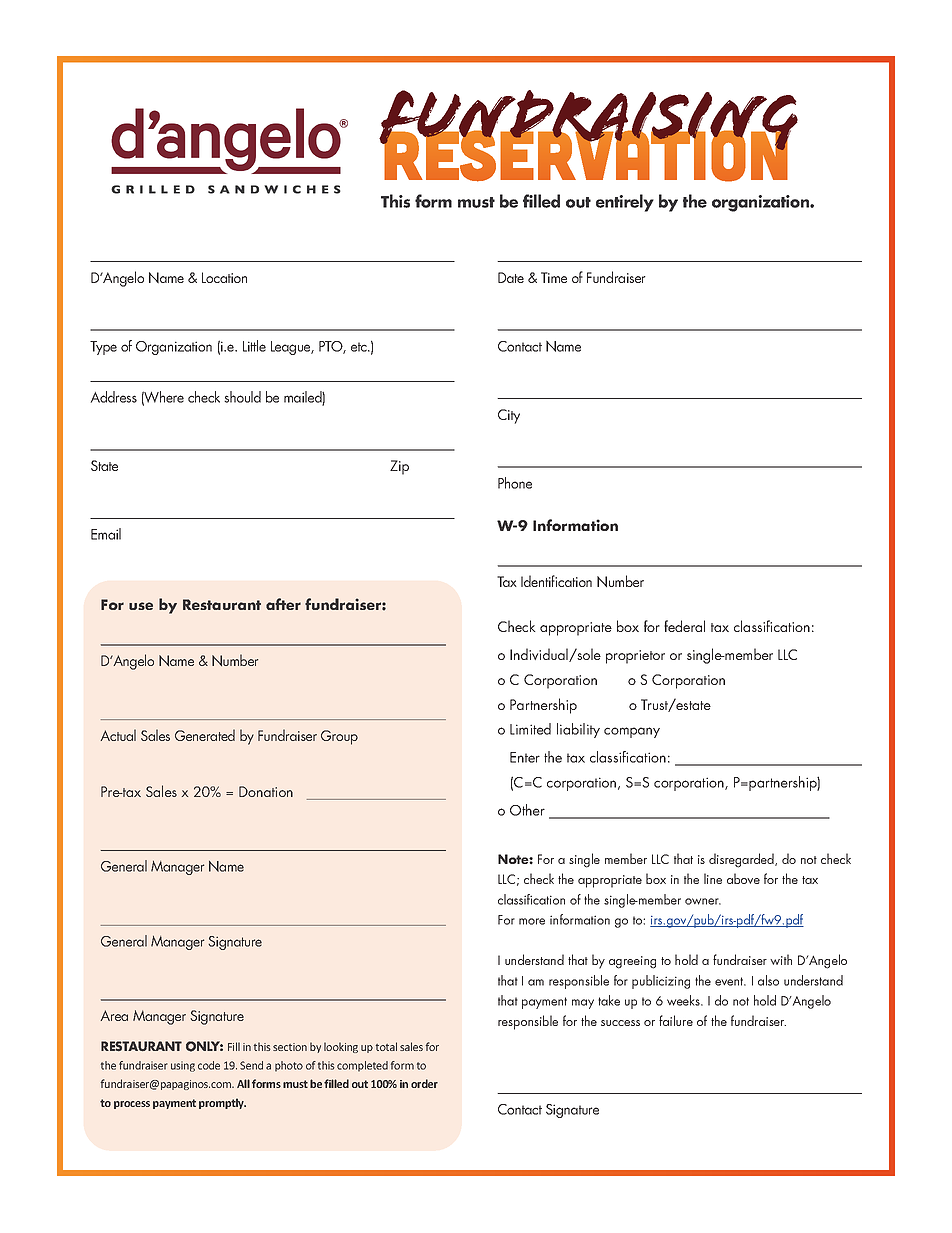 The image size is (952, 1233). Describe the element at coordinates (511, 277) in the screenshot. I see `Date` at that location.
